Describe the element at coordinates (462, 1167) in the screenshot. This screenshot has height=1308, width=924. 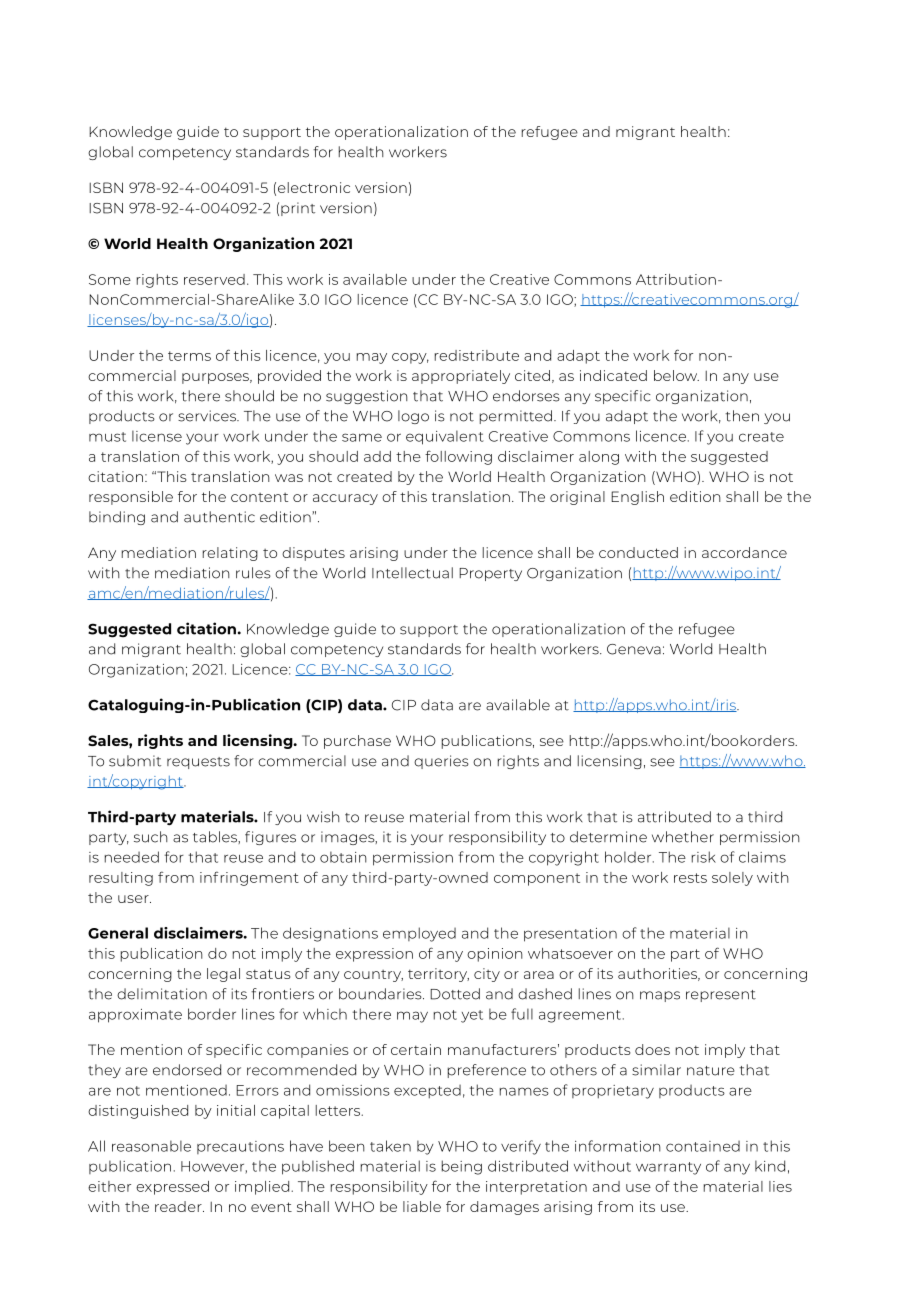
I see `being` at that location.
